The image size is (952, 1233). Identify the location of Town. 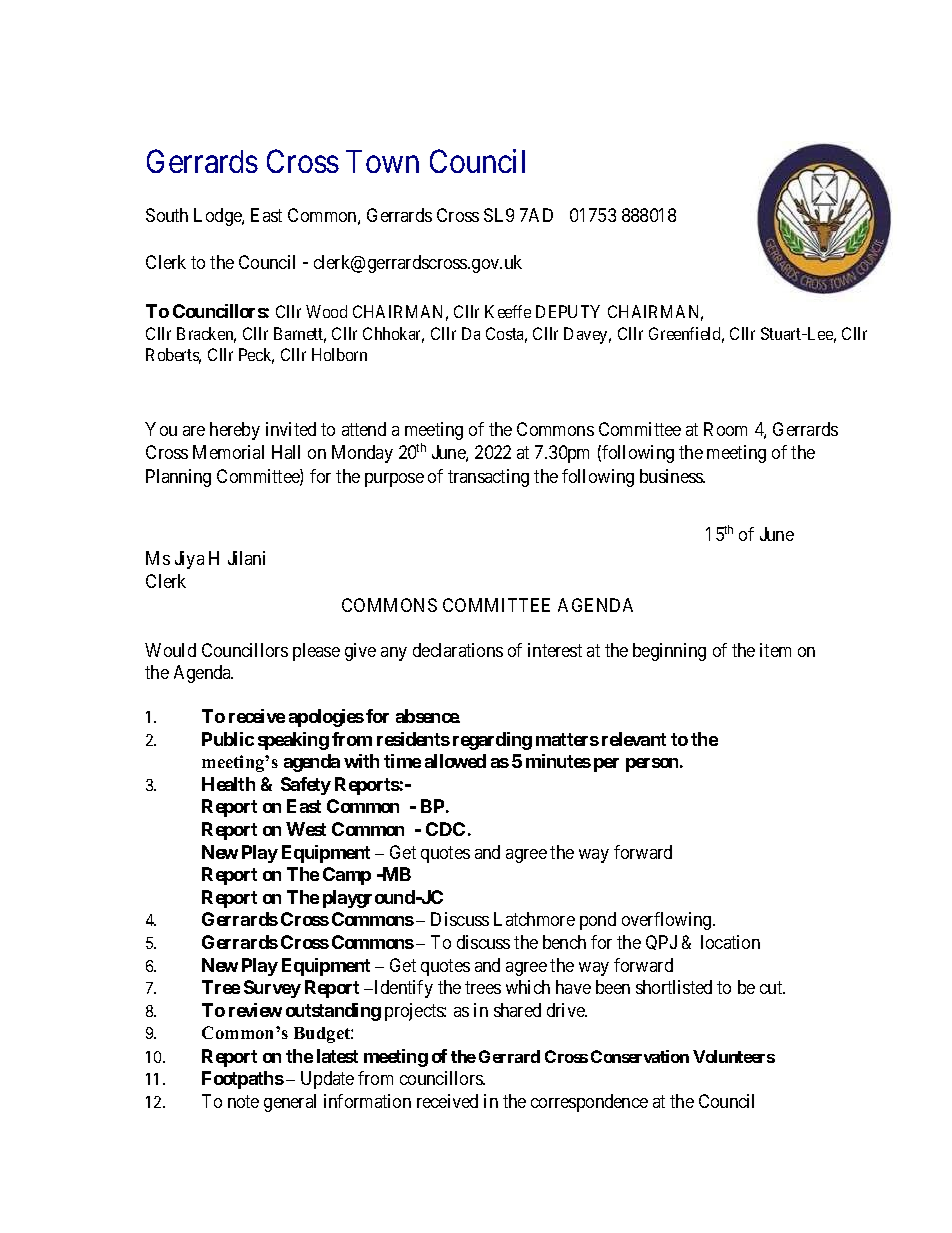
(382, 161).
